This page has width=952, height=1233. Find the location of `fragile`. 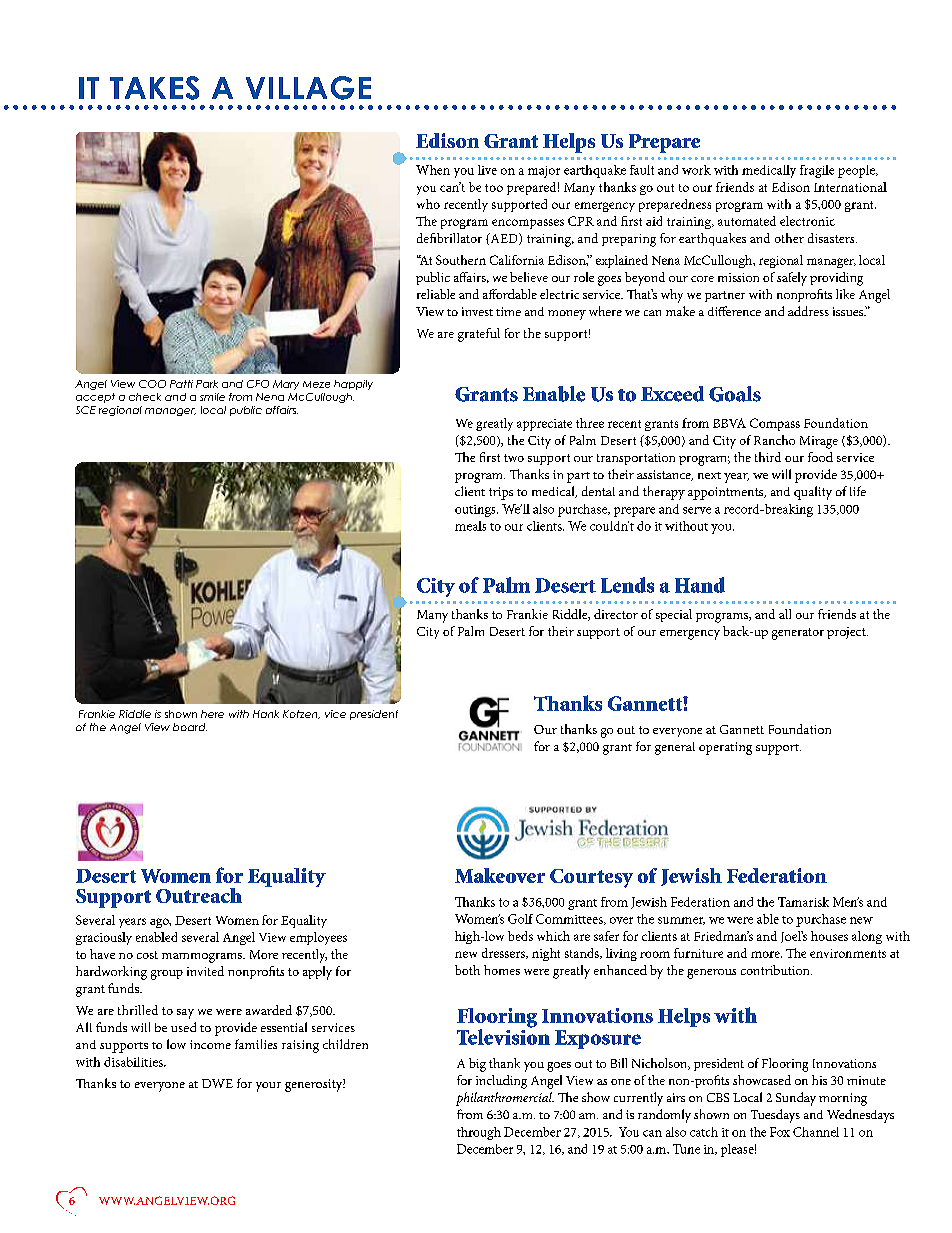

fragile is located at coordinates (817, 171).
